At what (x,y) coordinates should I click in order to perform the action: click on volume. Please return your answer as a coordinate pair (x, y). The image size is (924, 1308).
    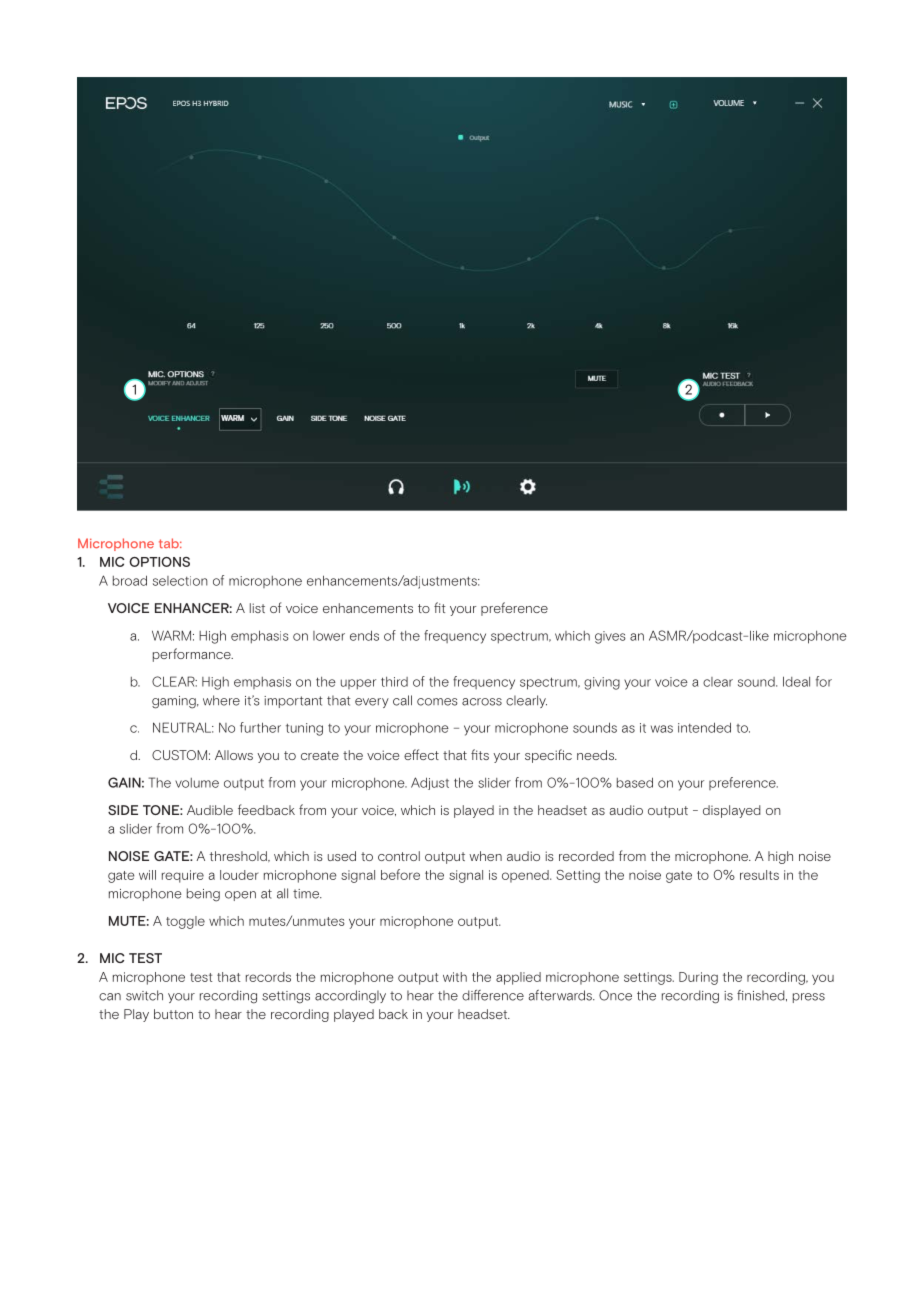
    Looking at the image, I should click on (197, 783).
